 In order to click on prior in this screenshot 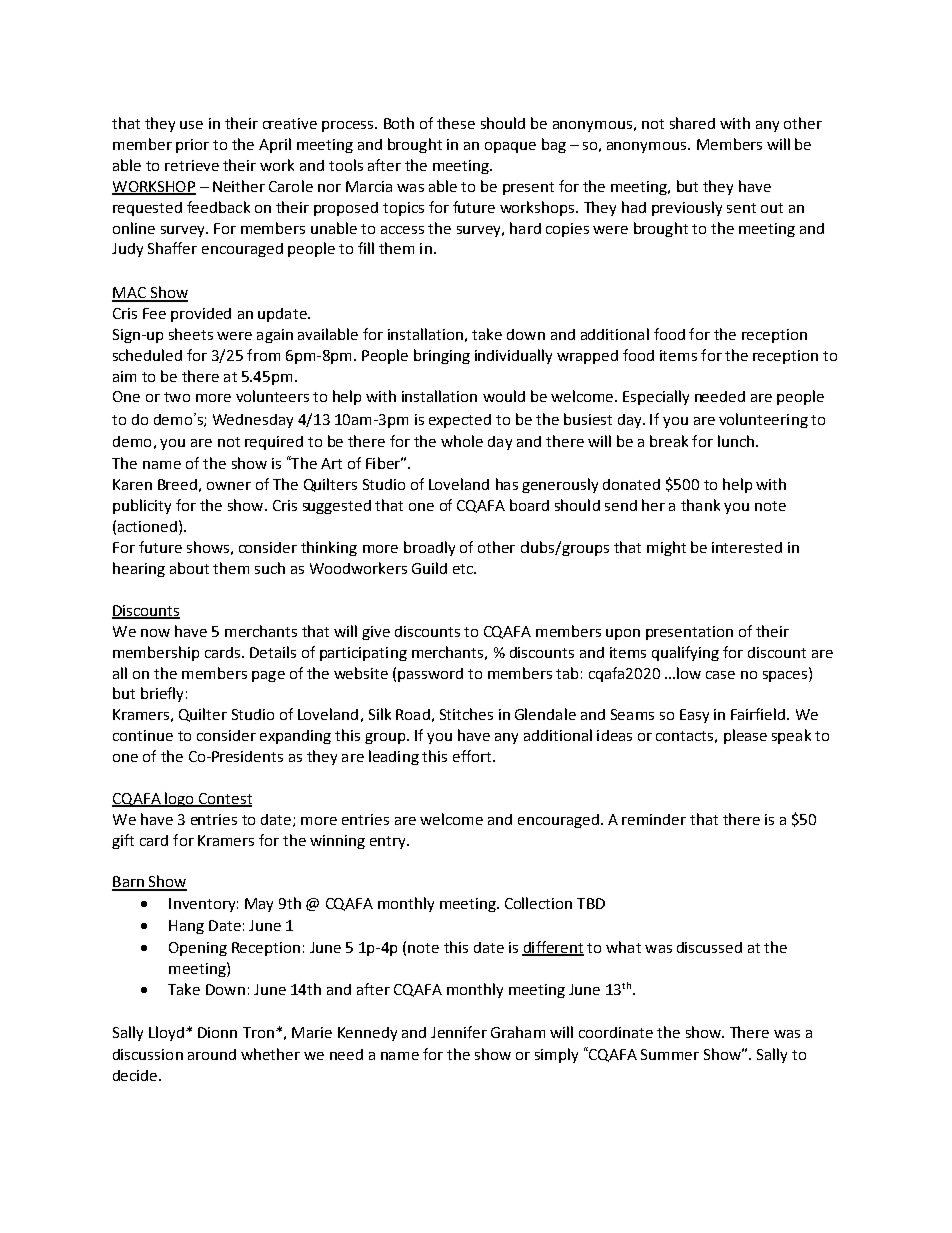, I will do `click(192, 146)`.
